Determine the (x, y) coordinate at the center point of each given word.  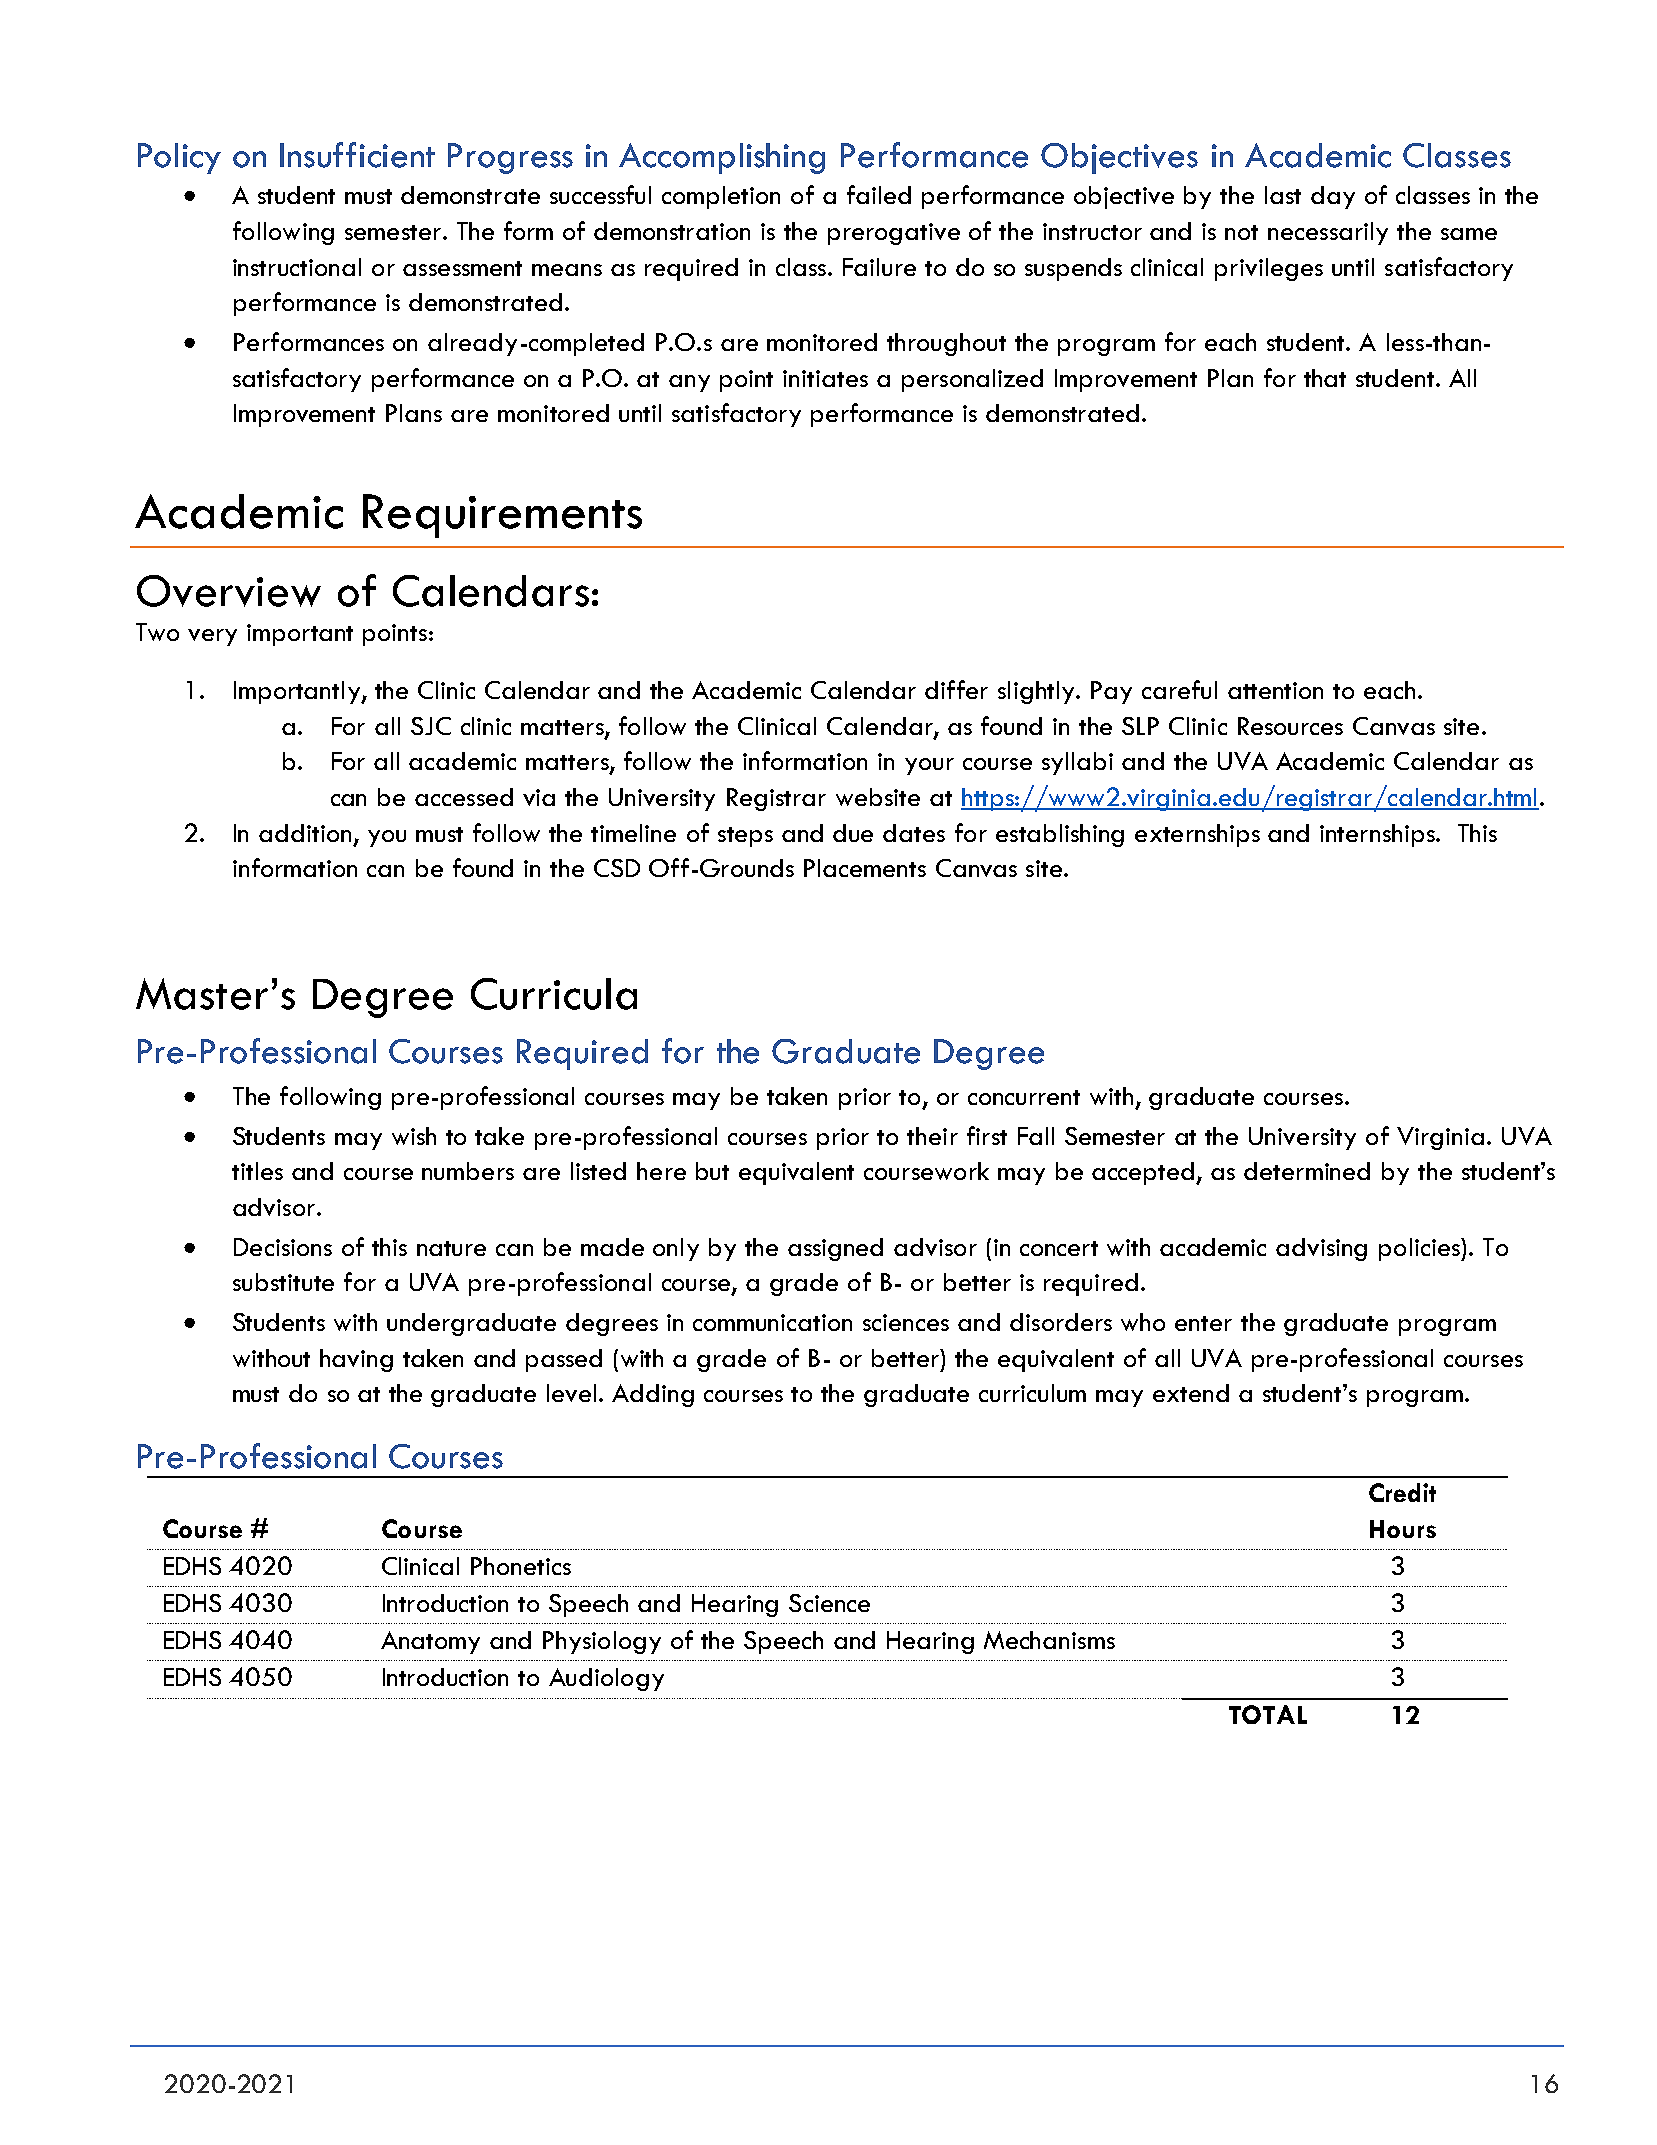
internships (1378, 835)
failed (879, 194)
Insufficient (357, 155)
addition (305, 833)
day (1333, 197)
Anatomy (430, 1642)
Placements (865, 868)
